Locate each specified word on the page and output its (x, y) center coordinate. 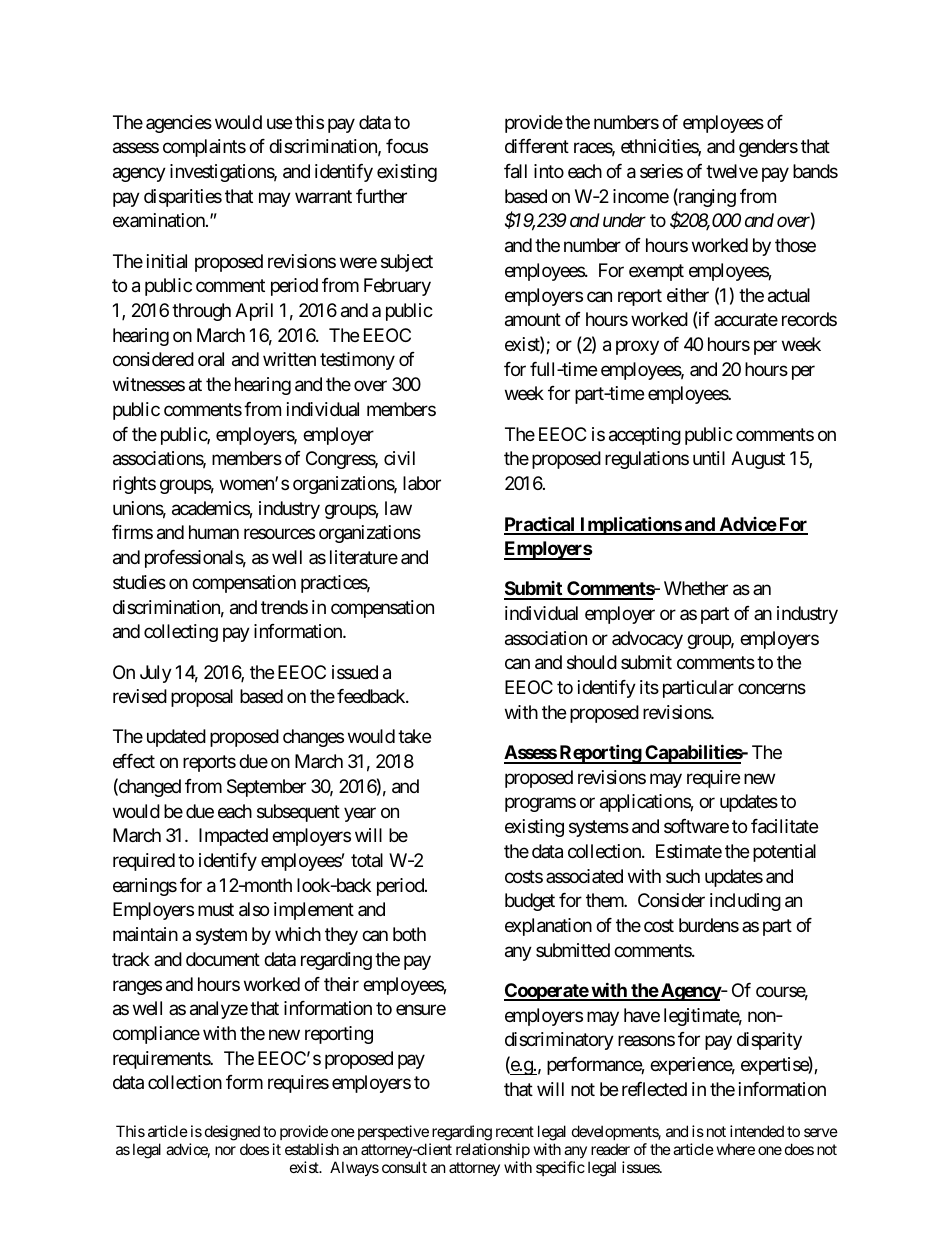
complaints (204, 148)
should (592, 662)
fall (515, 171)
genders (768, 148)
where (736, 1149)
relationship (493, 1150)
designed (232, 1133)
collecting (181, 633)
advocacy (647, 640)
